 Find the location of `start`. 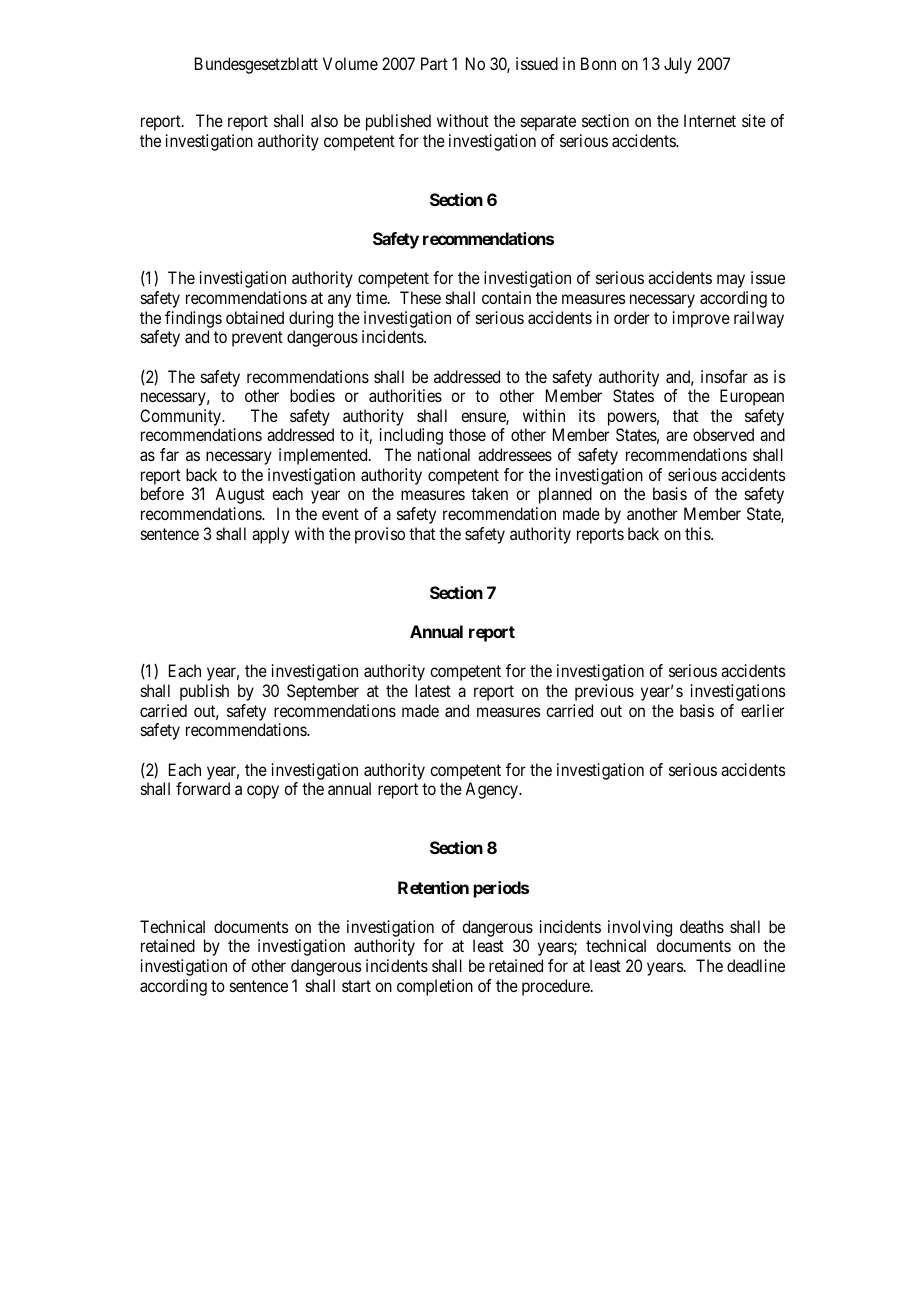

start is located at coordinates (356, 986).
